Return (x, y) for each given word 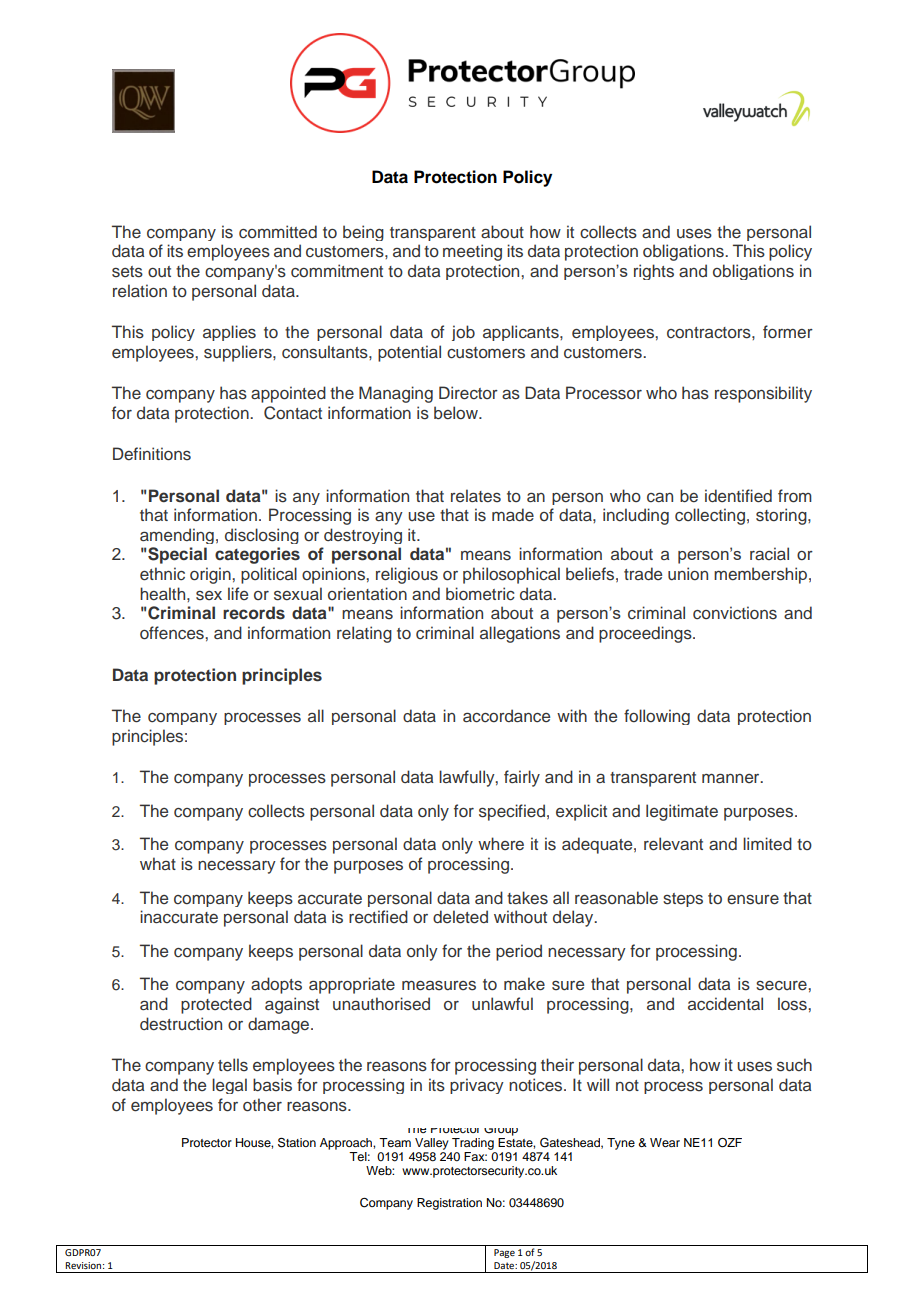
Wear (665, 1142)
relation (140, 290)
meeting (472, 252)
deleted (460, 917)
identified (738, 496)
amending (177, 536)
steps (683, 900)
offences (173, 633)
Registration (449, 1204)
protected (216, 1005)
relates (476, 496)
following (657, 717)
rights (654, 272)
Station (297, 1142)
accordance (506, 716)
